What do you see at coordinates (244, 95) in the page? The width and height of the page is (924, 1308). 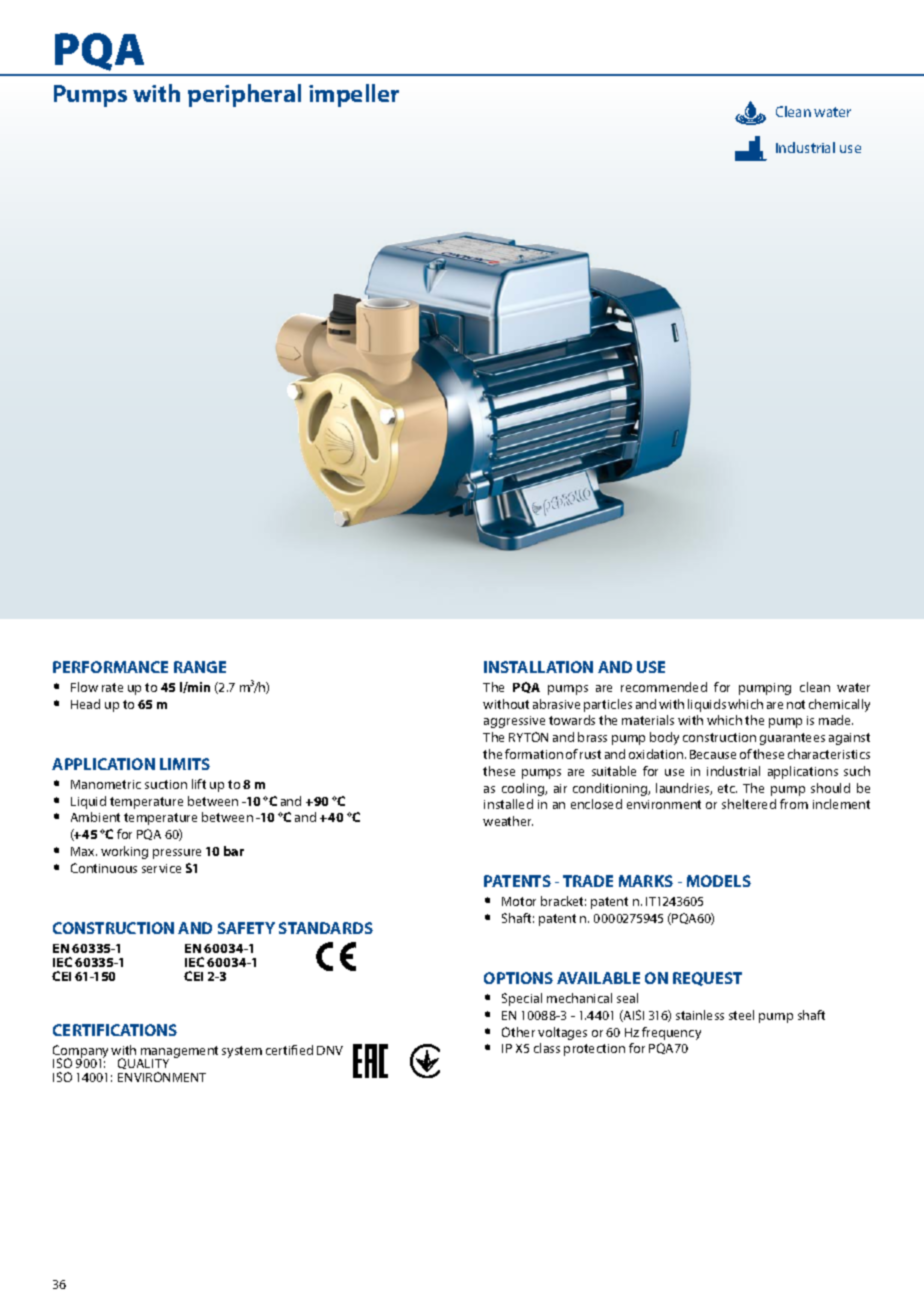 I see `peripheral` at bounding box center [244, 95].
